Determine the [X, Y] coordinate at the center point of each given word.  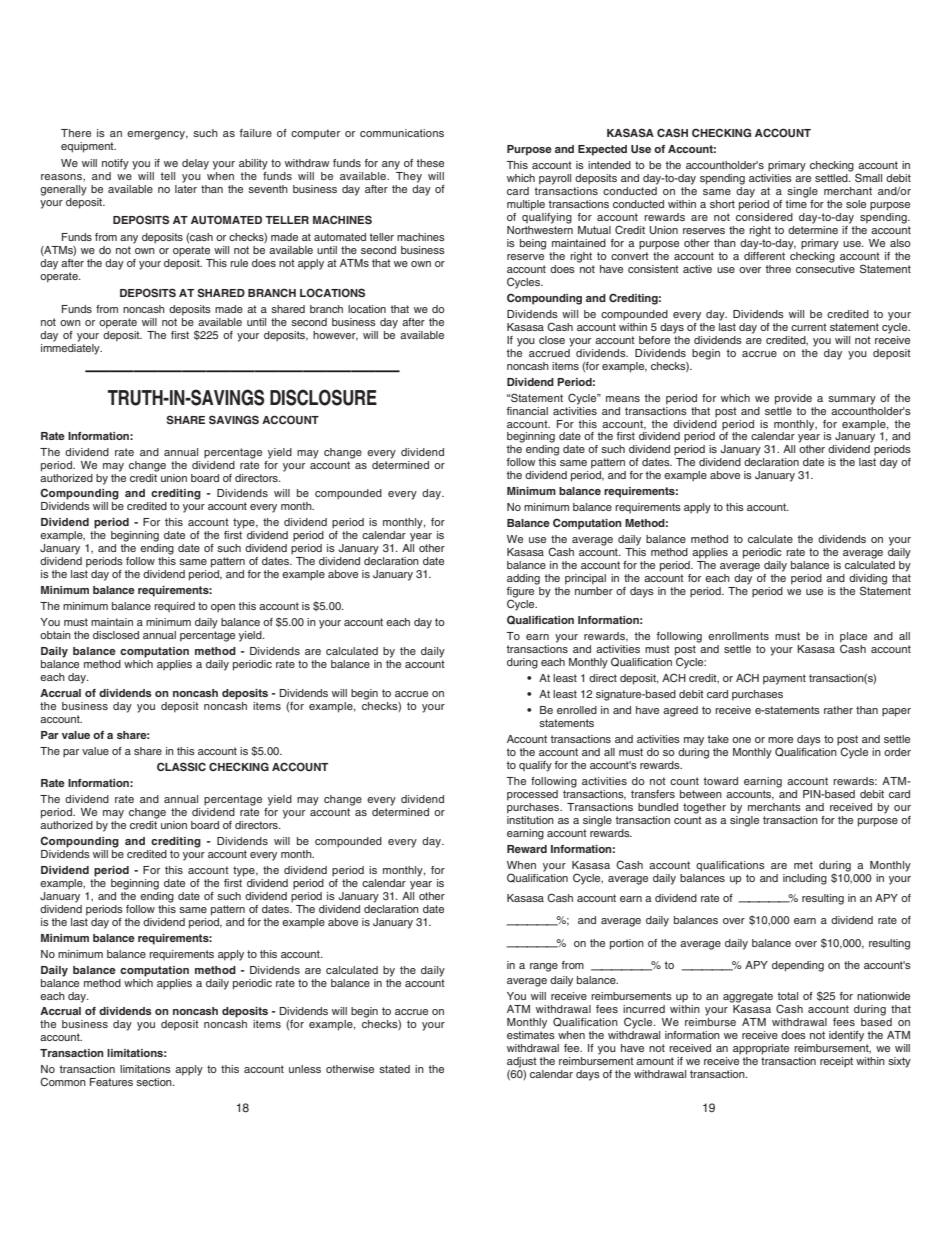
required [174, 607]
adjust [522, 1062]
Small [868, 178]
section [155, 1082]
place [853, 638]
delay [195, 164]
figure [520, 593]
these [430, 163]
